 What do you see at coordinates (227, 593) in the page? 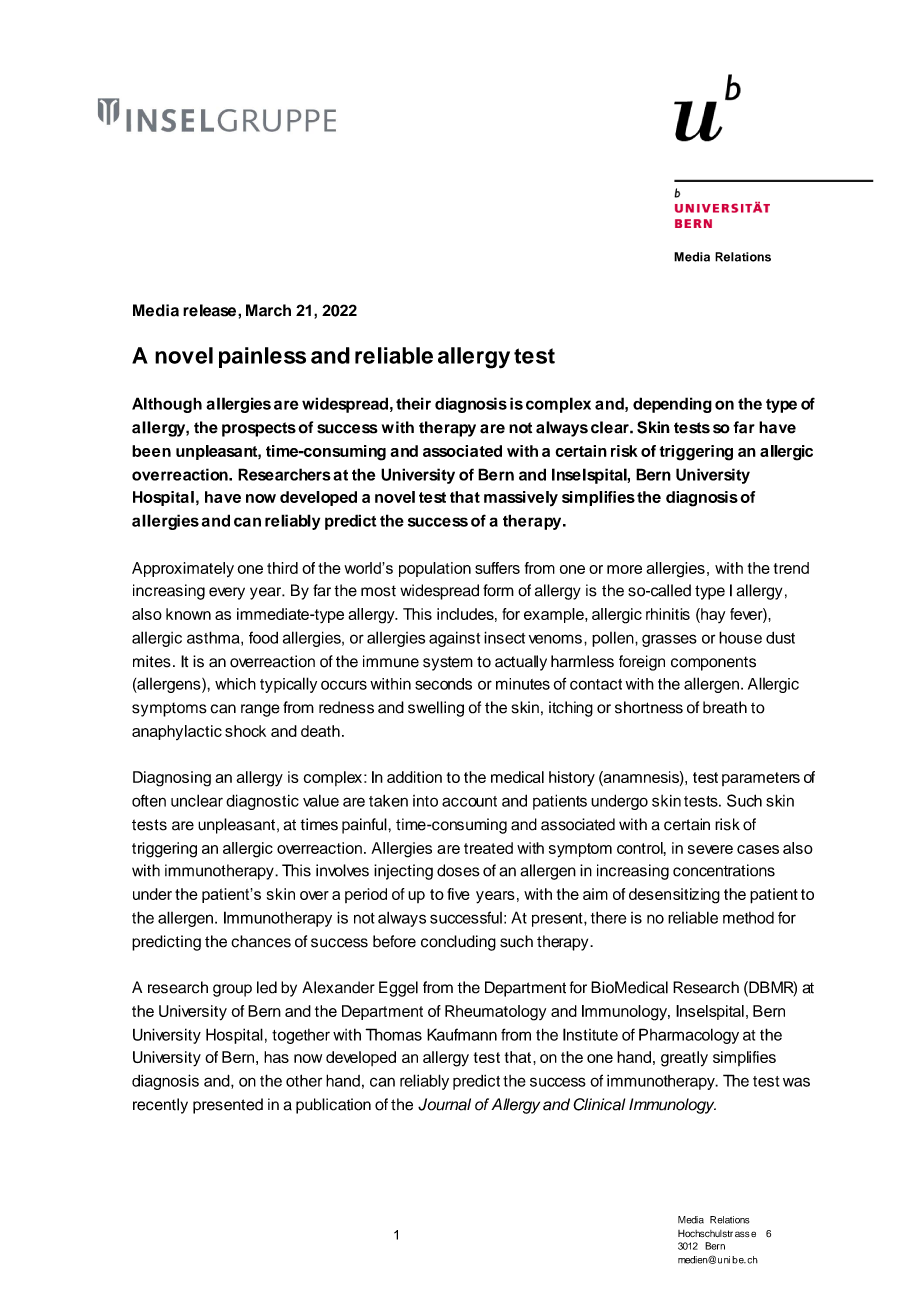
I see `every` at bounding box center [227, 593].
